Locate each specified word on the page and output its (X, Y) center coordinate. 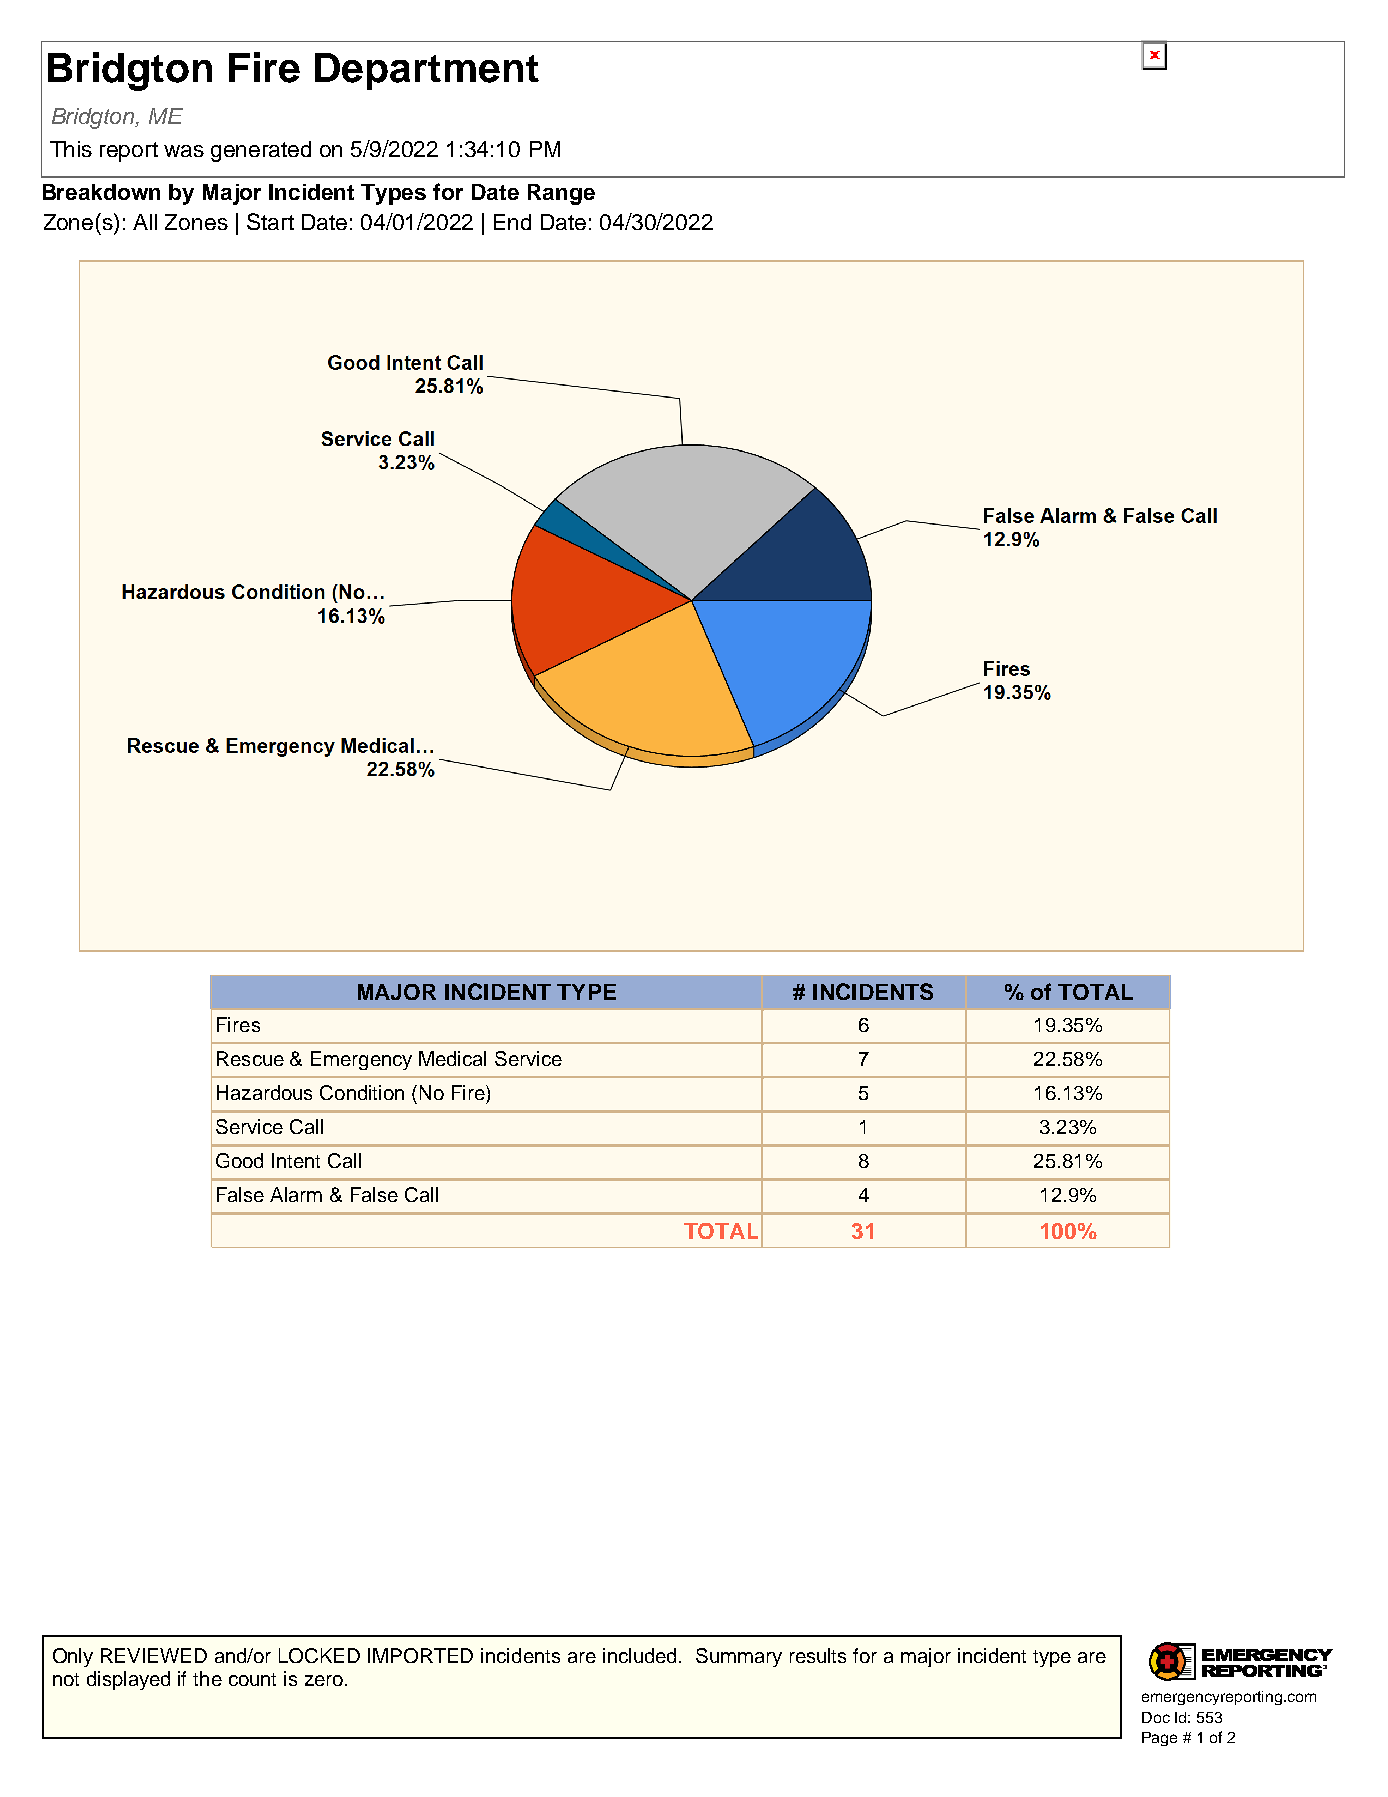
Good (239, 1160)
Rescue (250, 1058)
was (184, 151)
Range (561, 194)
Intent (296, 1160)
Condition (362, 1092)
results (818, 1655)
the (207, 1678)
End (512, 222)
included (639, 1655)
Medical (452, 1058)
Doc (1156, 1717)
